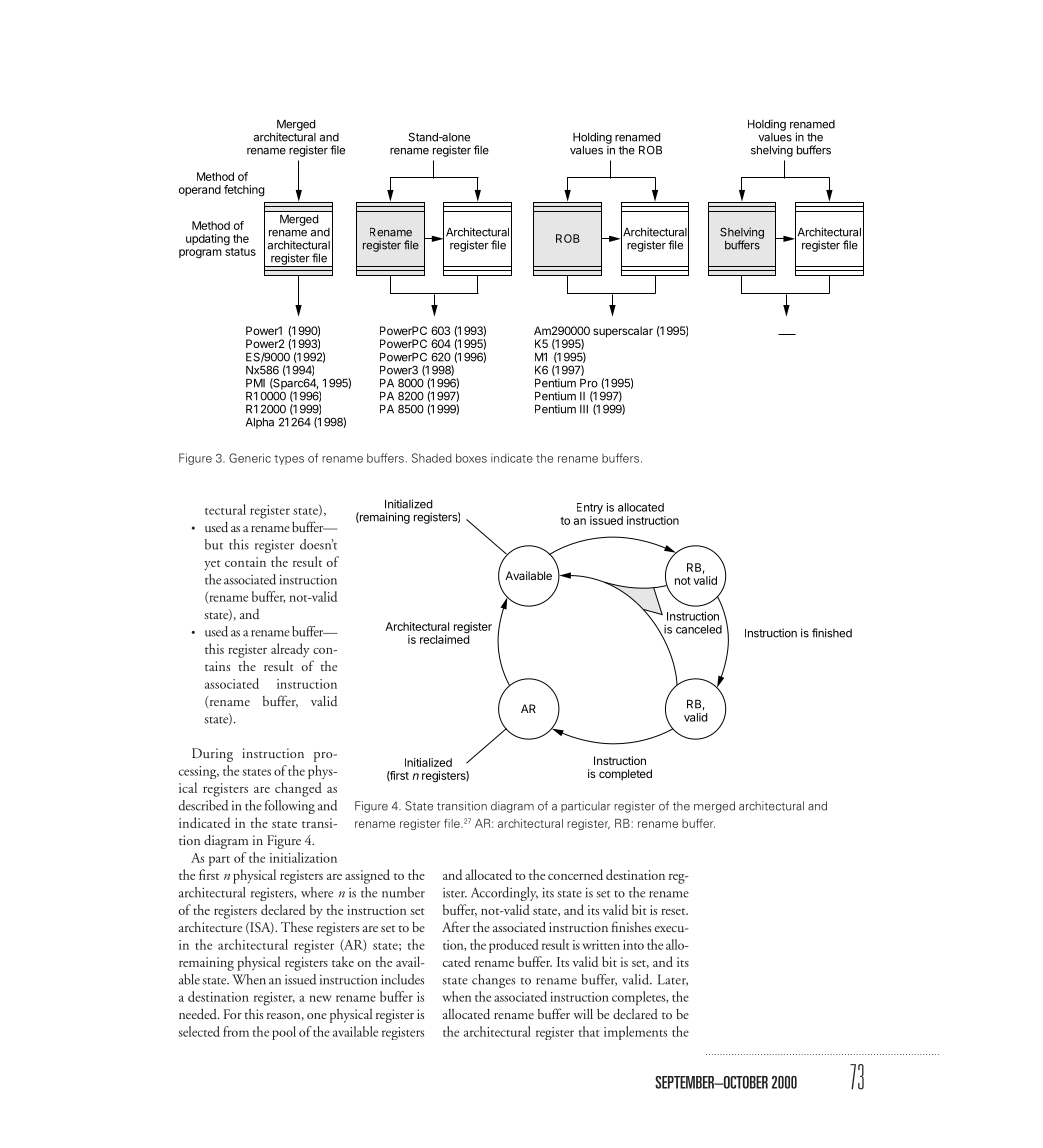  What do you see at coordinates (672, 980) in the document?
I see `Later` at bounding box center [672, 980].
